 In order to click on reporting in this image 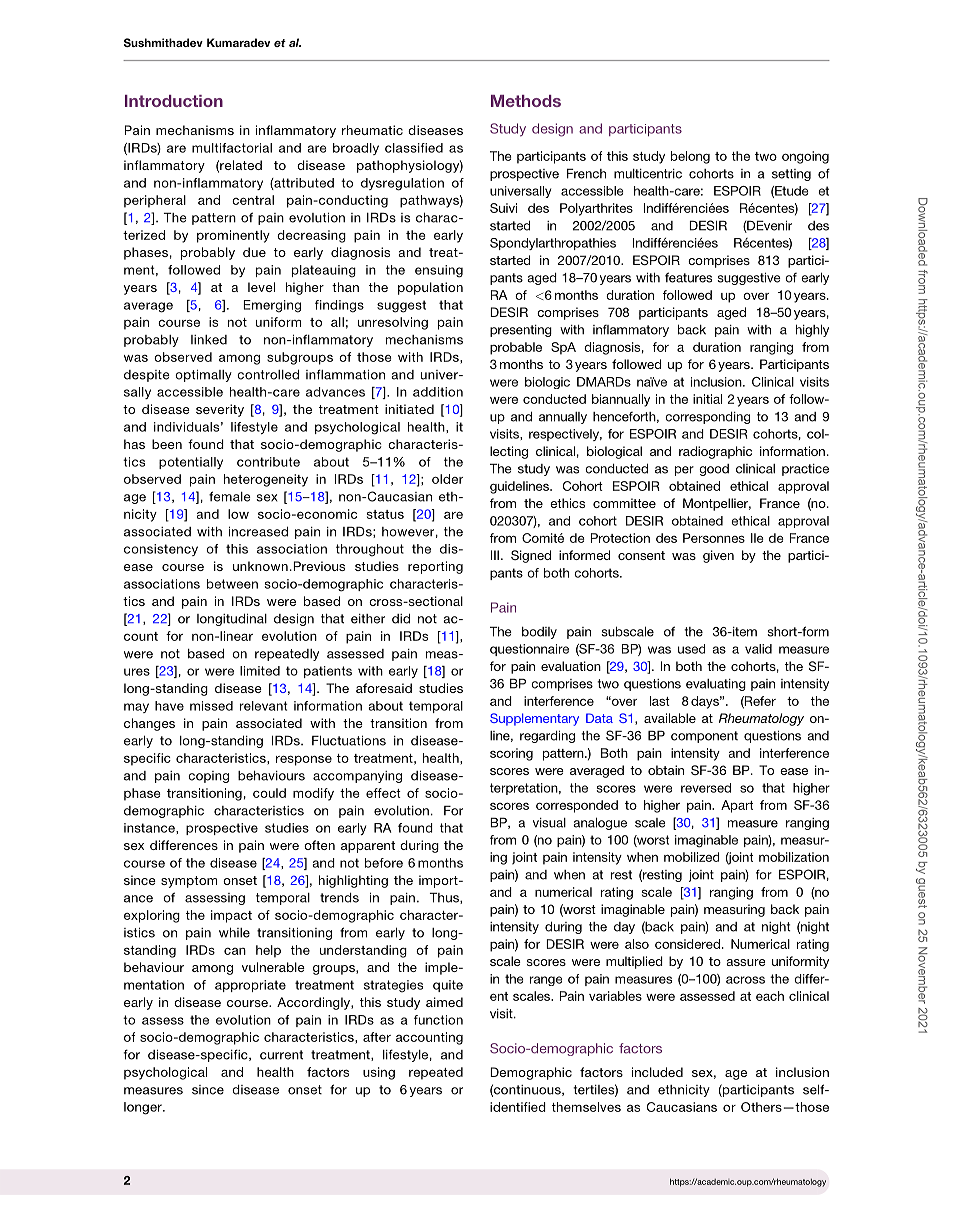, I will do `click(435, 567)`.
